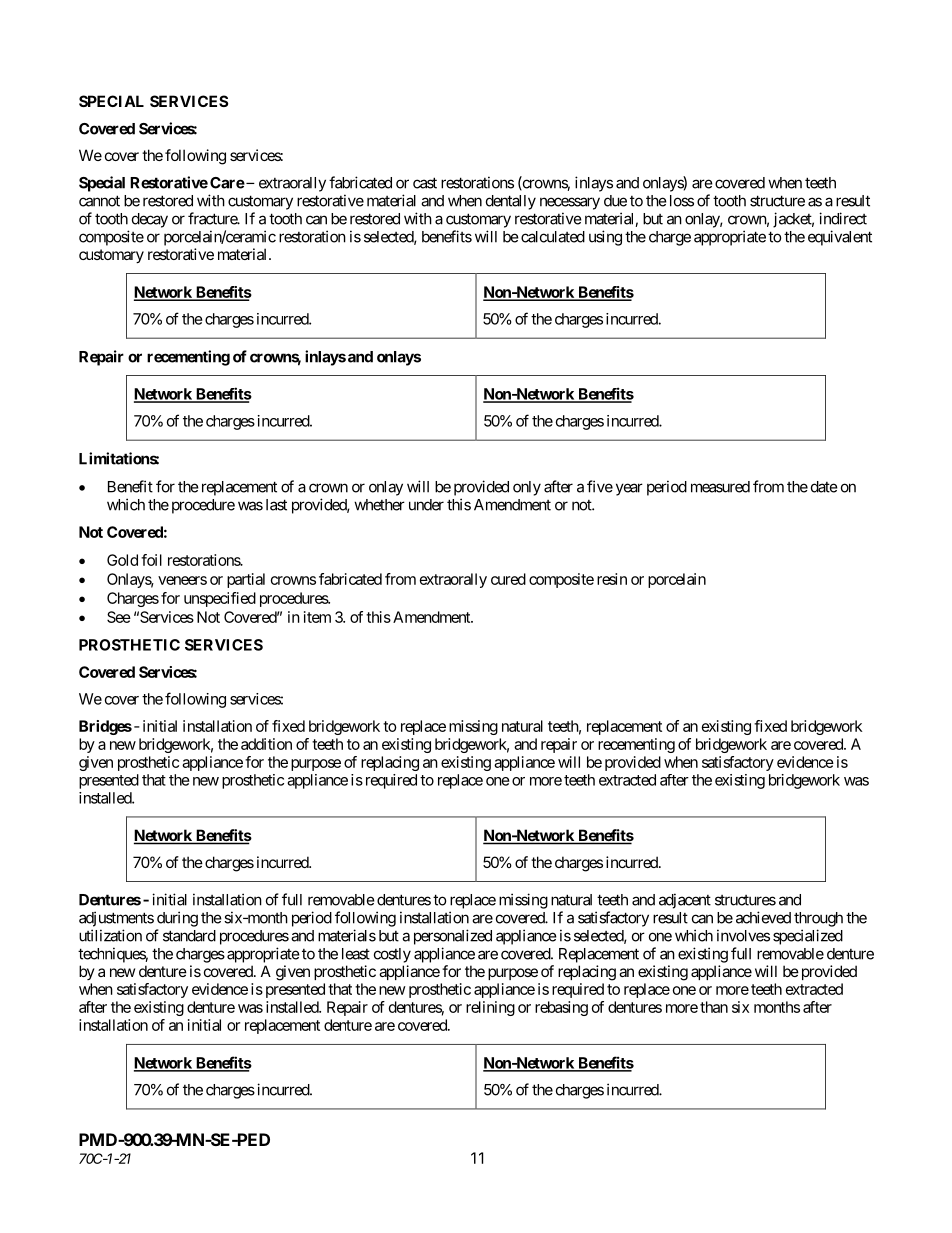  What do you see at coordinates (508, 579) in the screenshot?
I see `cured` at bounding box center [508, 579].
